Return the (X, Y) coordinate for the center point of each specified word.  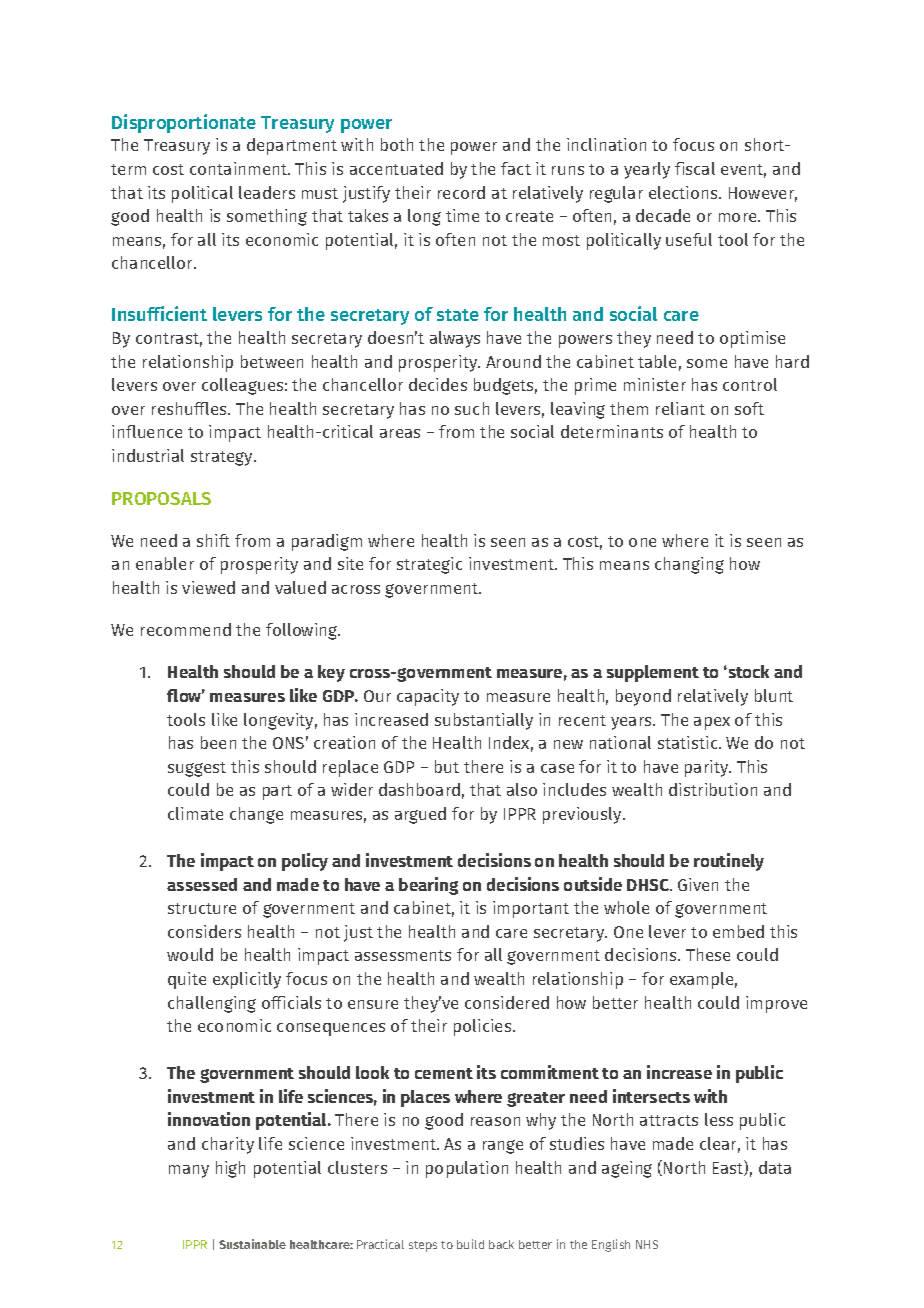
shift (213, 540)
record (461, 192)
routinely (729, 862)
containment (240, 168)
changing (689, 565)
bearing (428, 886)
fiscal (695, 168)
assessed (202, 884)
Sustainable (252, 1244)
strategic (429, 565)
